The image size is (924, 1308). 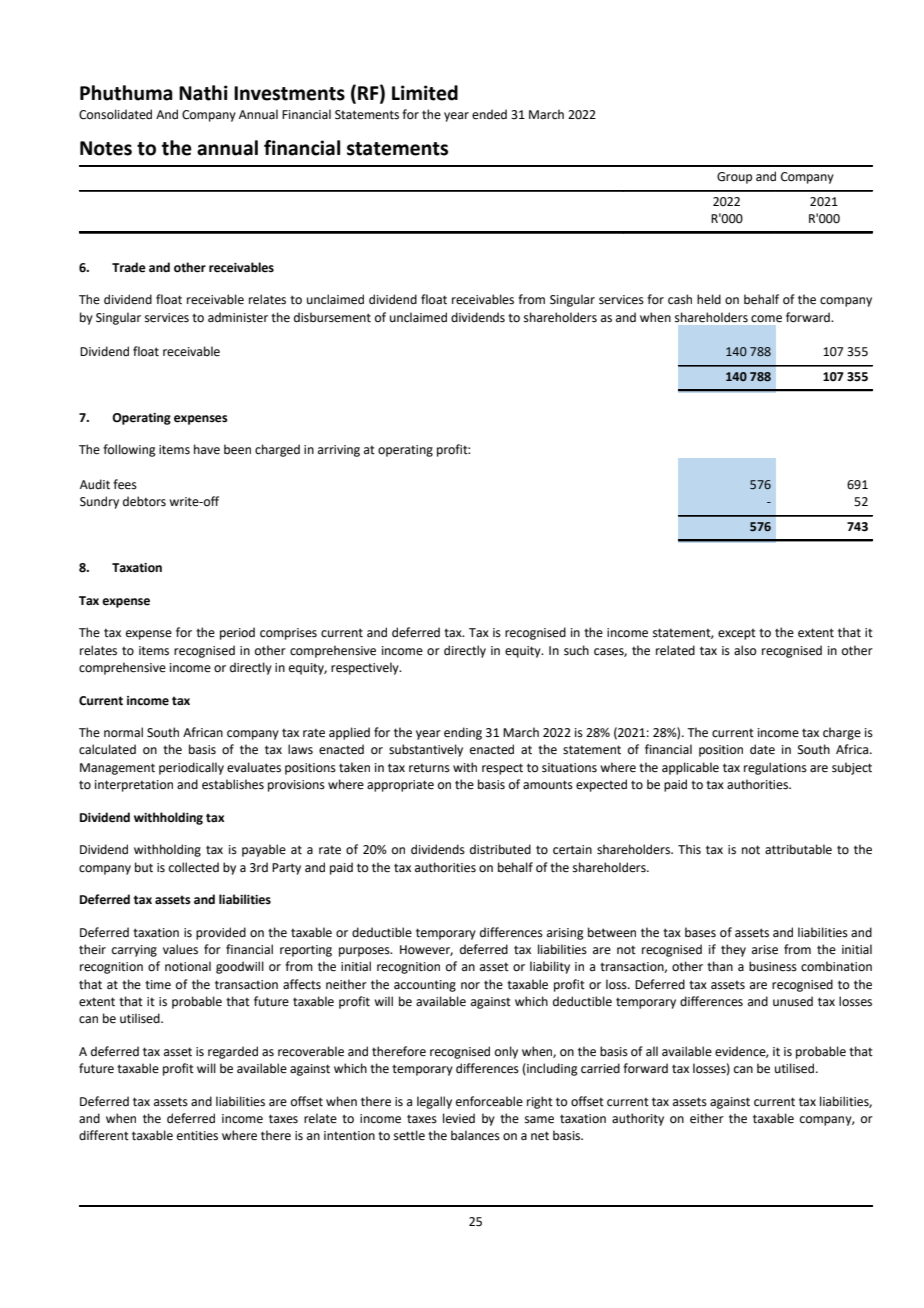 I want to click on Group, so click(x=734, y=178).
